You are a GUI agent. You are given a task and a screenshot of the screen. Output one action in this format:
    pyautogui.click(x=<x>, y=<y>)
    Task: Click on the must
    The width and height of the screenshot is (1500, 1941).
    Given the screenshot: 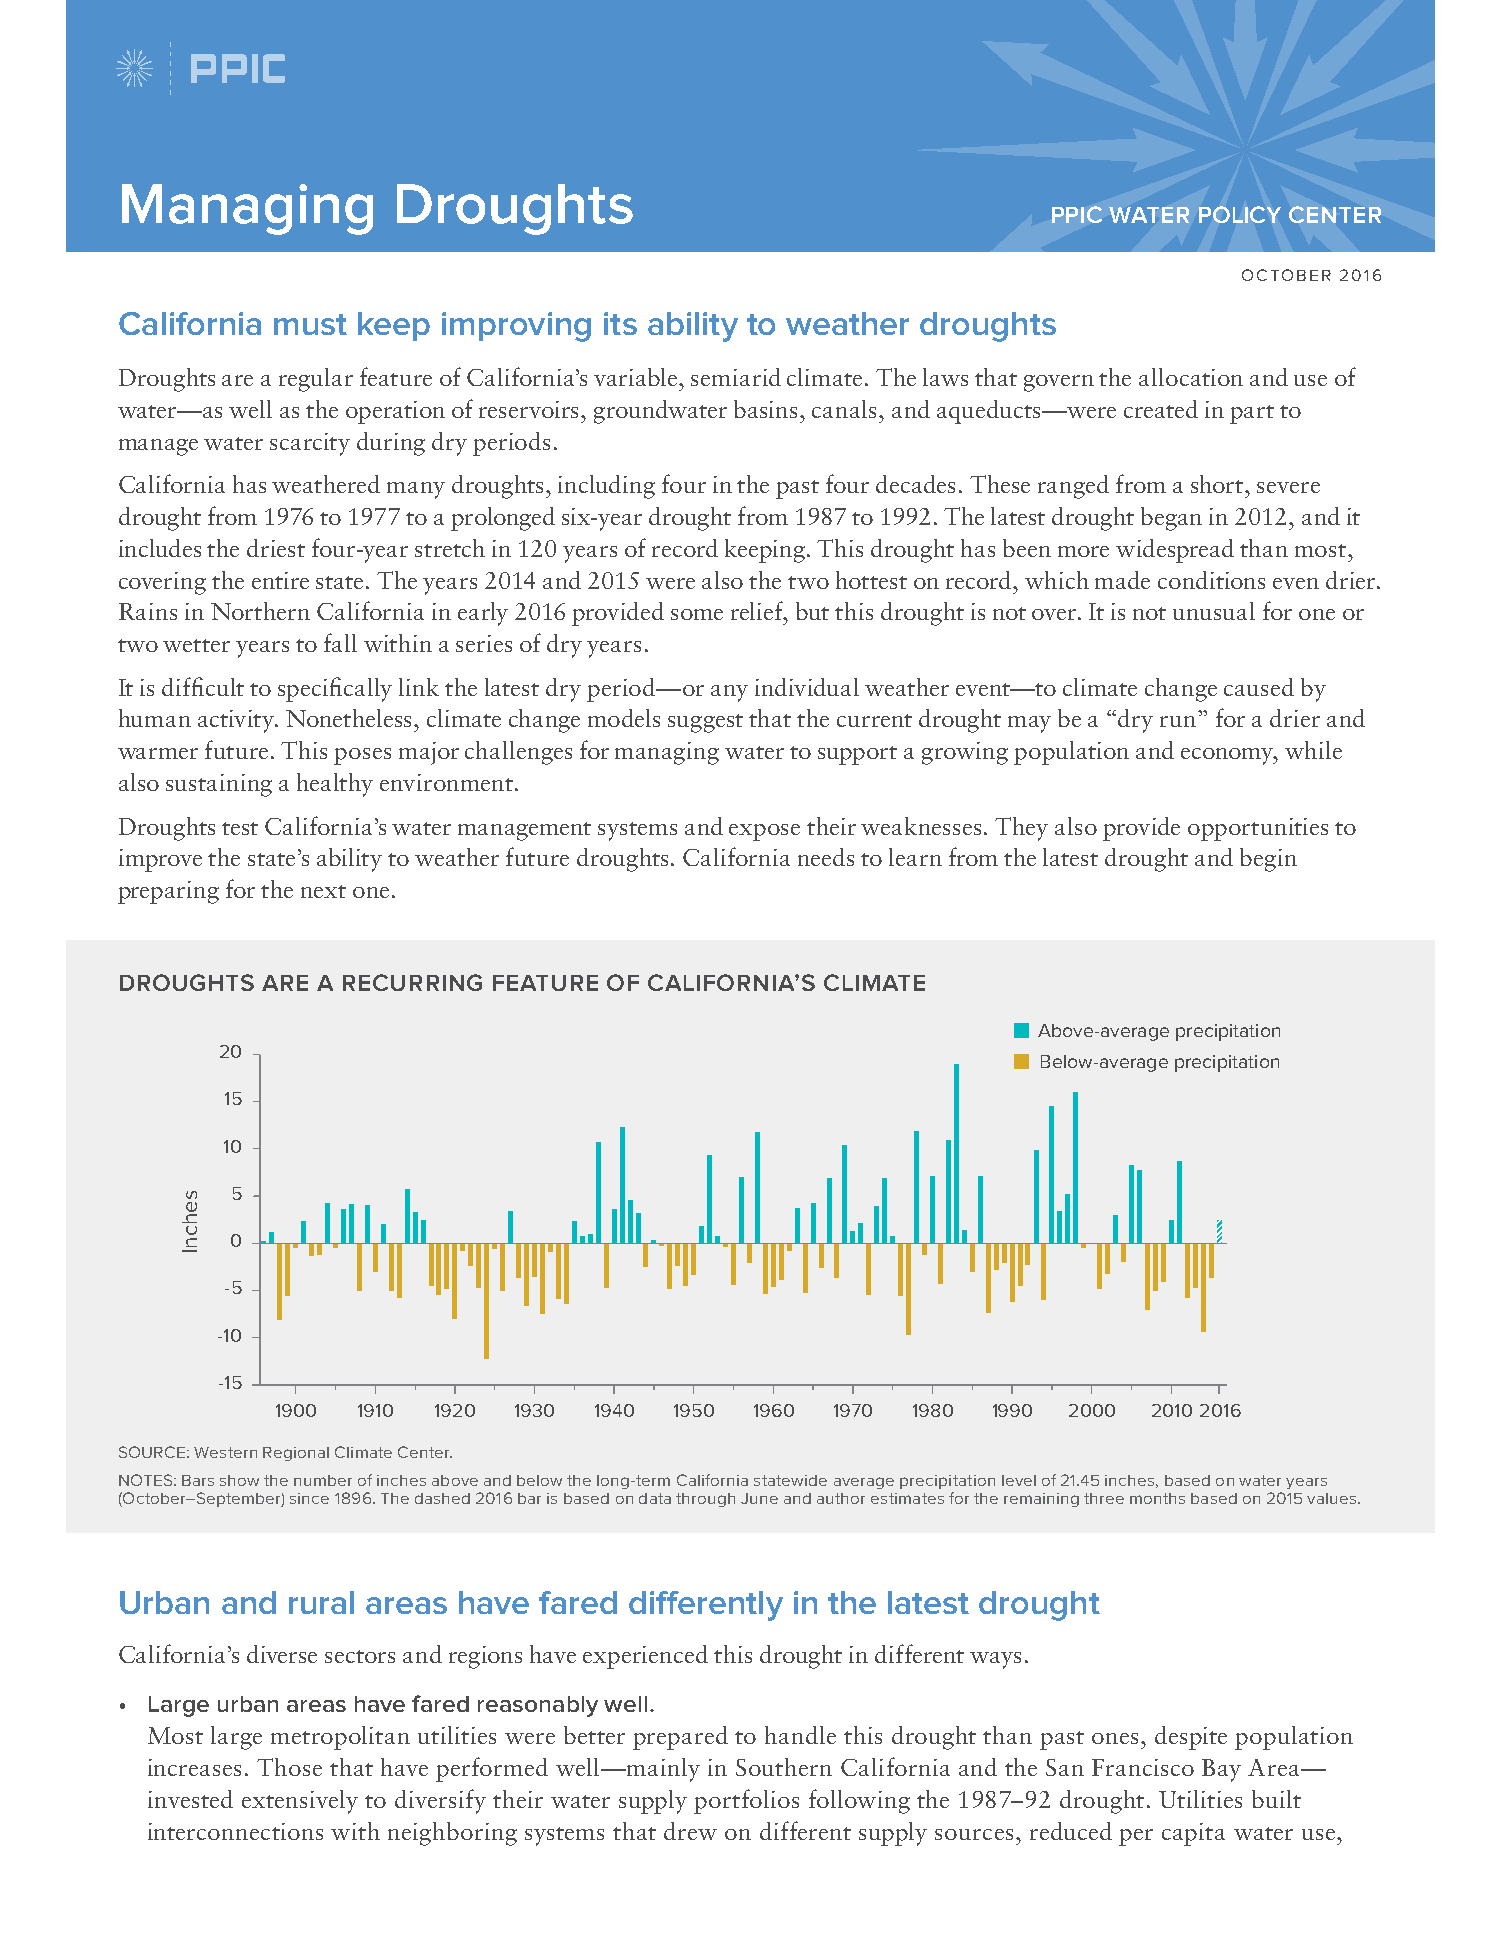 What is the action you would take?
    pyautogui.click(x=310, y=324)
